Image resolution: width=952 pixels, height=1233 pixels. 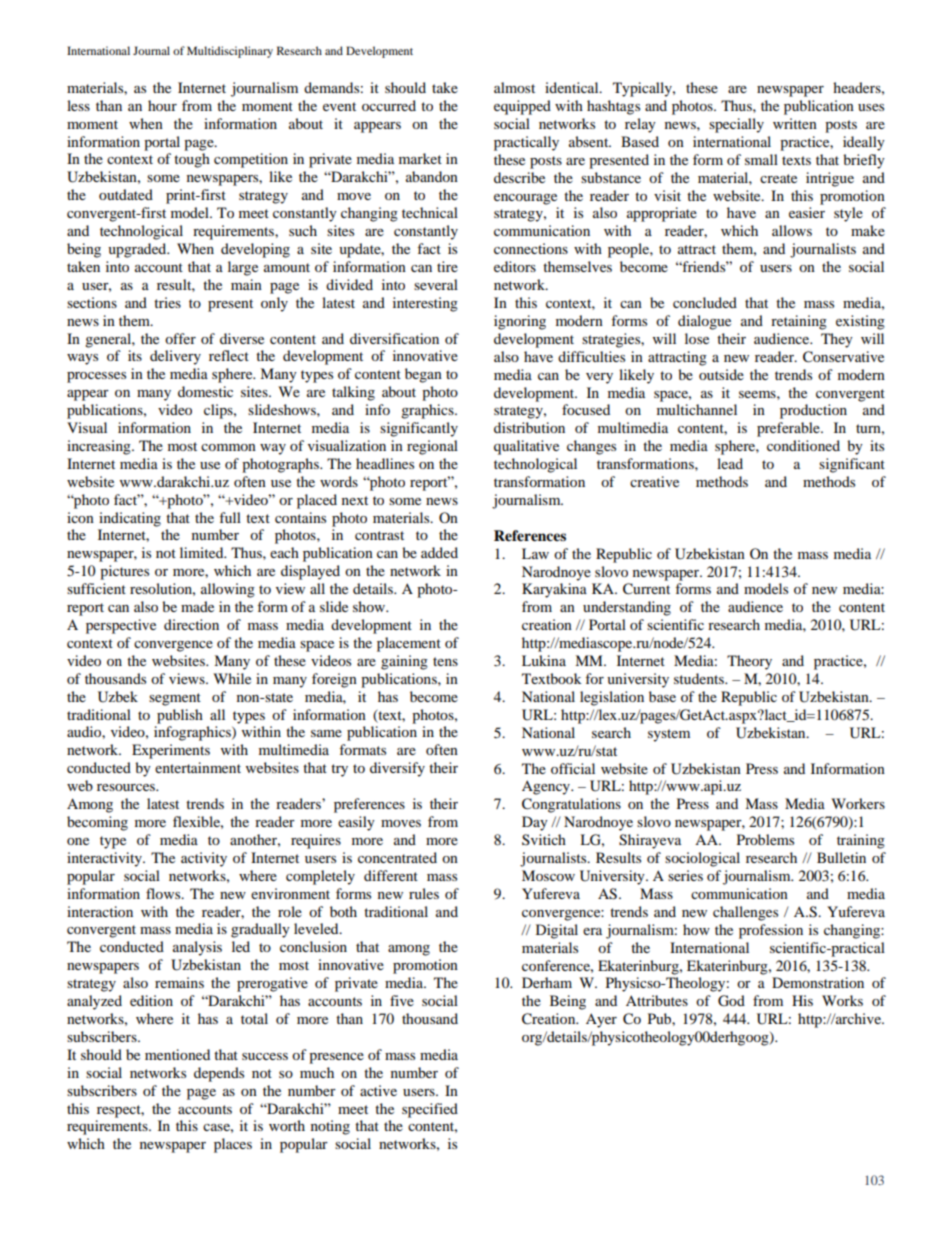 What do you see at coordinates (439, 552) in the screenshot?
I see `added` at bounding box center [439, 552].
